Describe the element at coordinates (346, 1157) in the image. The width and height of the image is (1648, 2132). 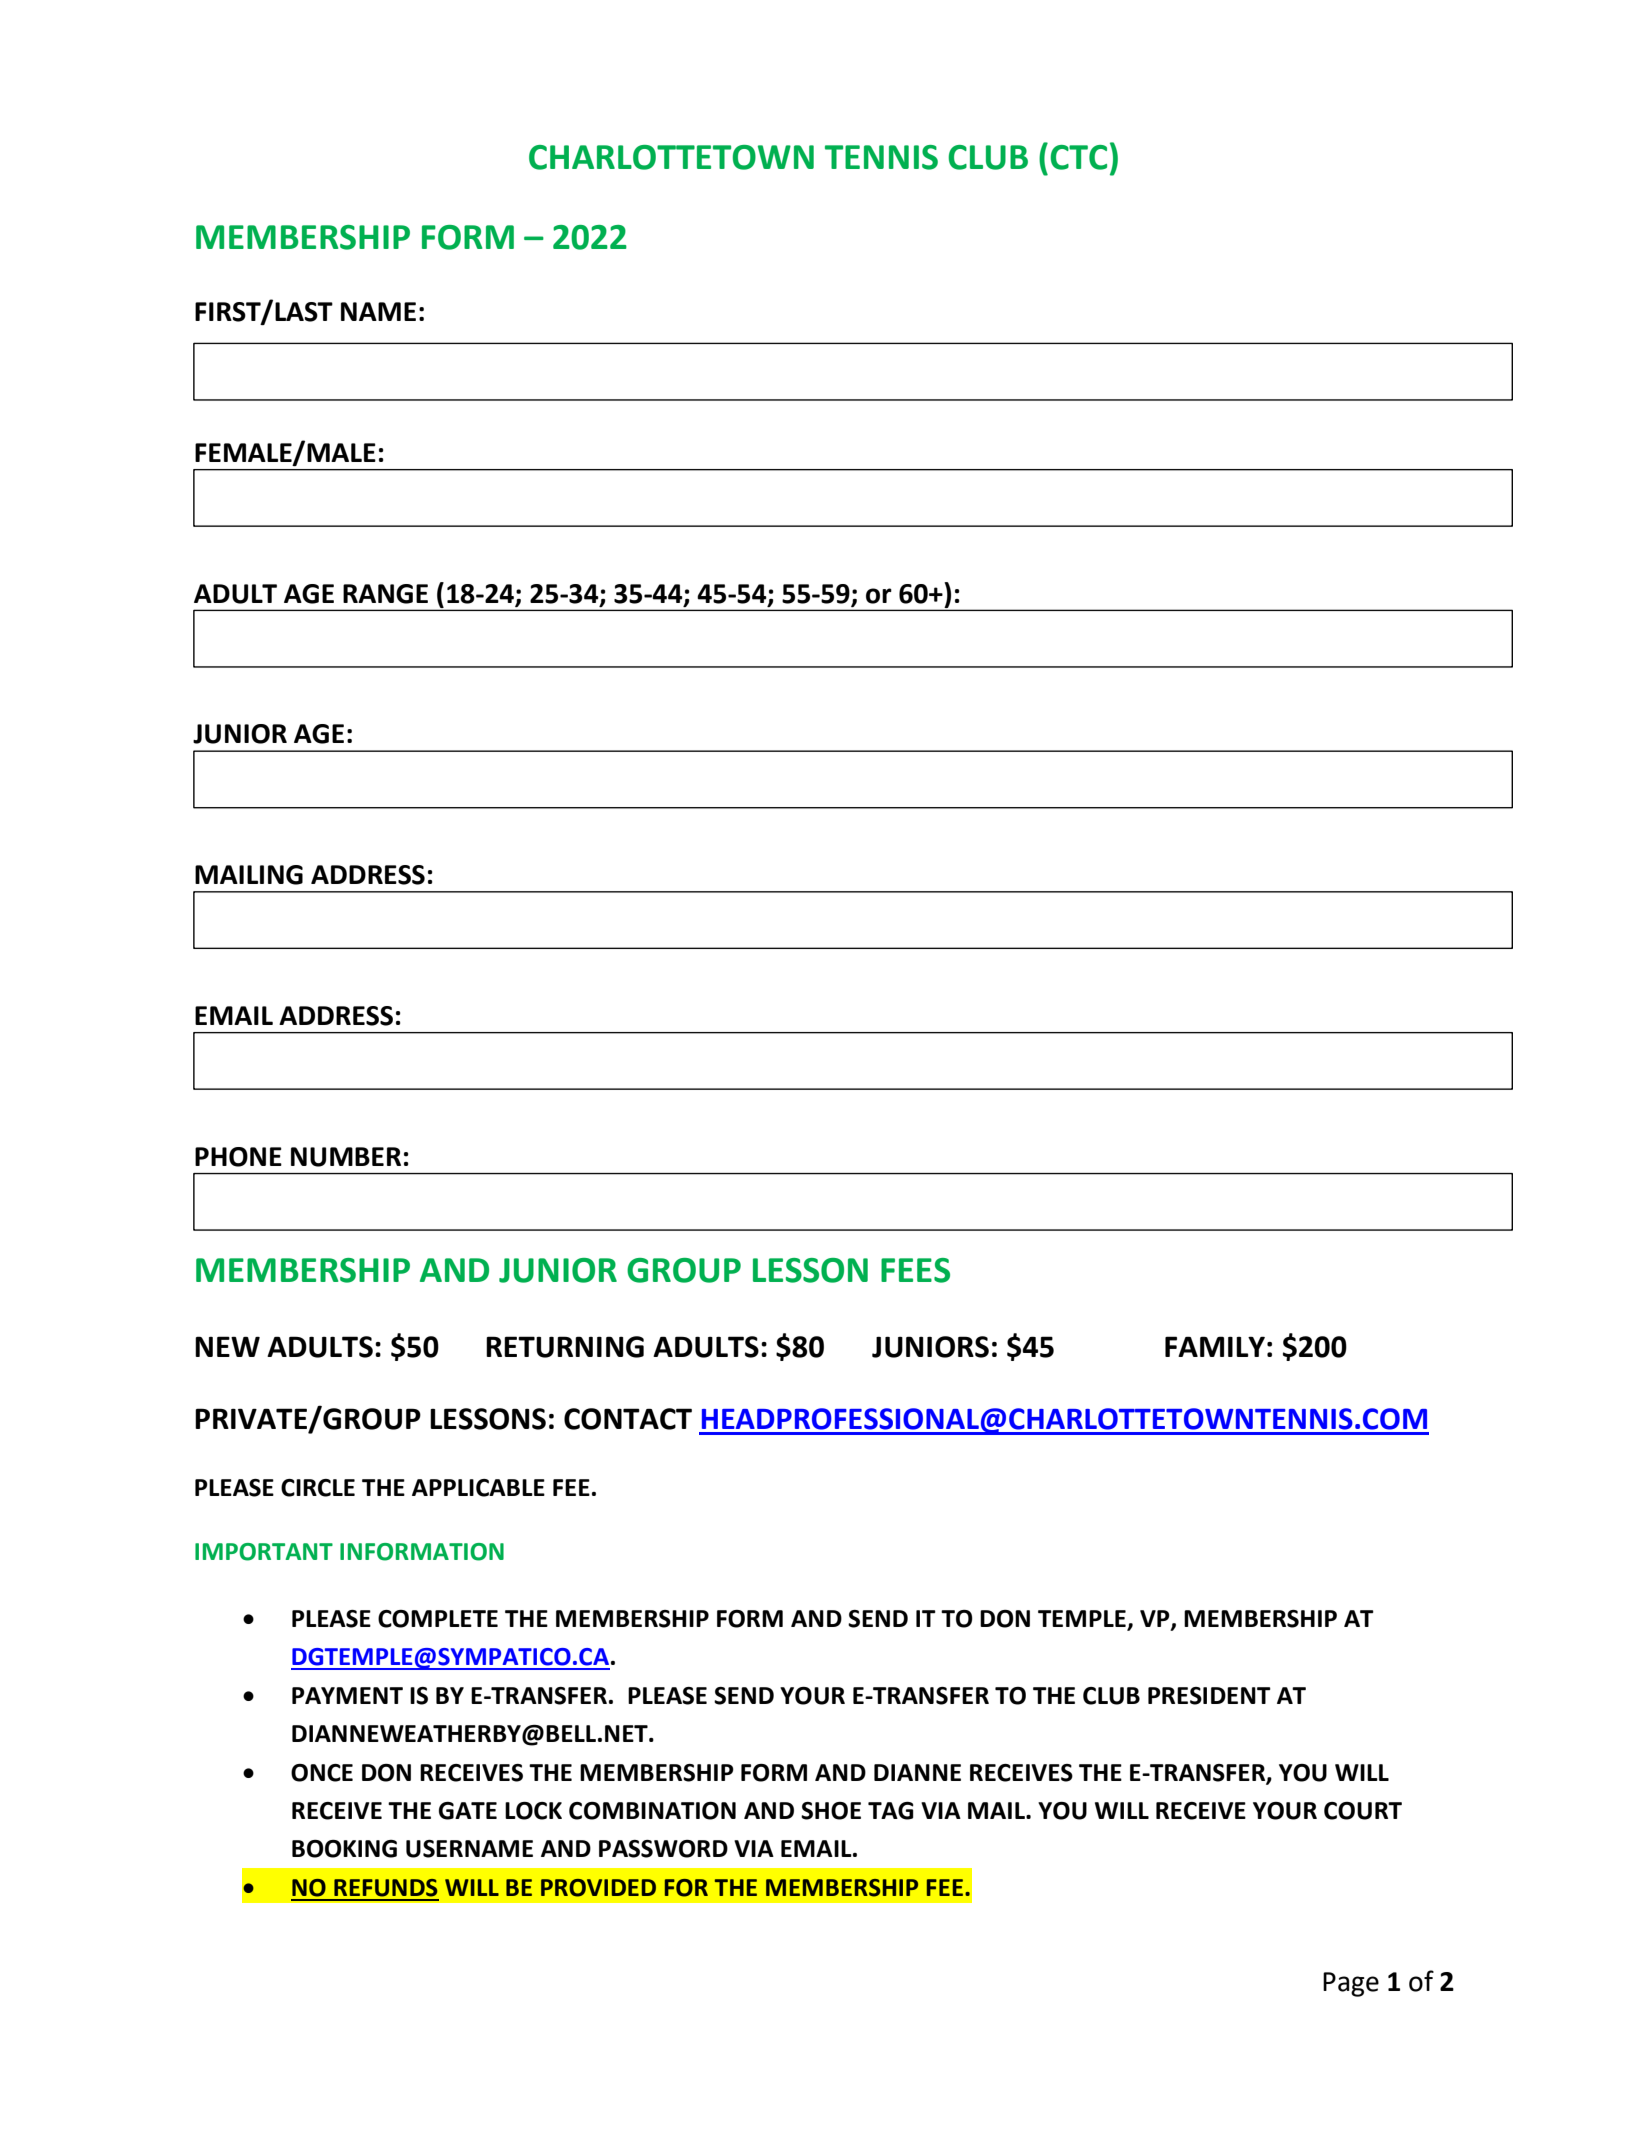
I see `NUMBER` at that location.
